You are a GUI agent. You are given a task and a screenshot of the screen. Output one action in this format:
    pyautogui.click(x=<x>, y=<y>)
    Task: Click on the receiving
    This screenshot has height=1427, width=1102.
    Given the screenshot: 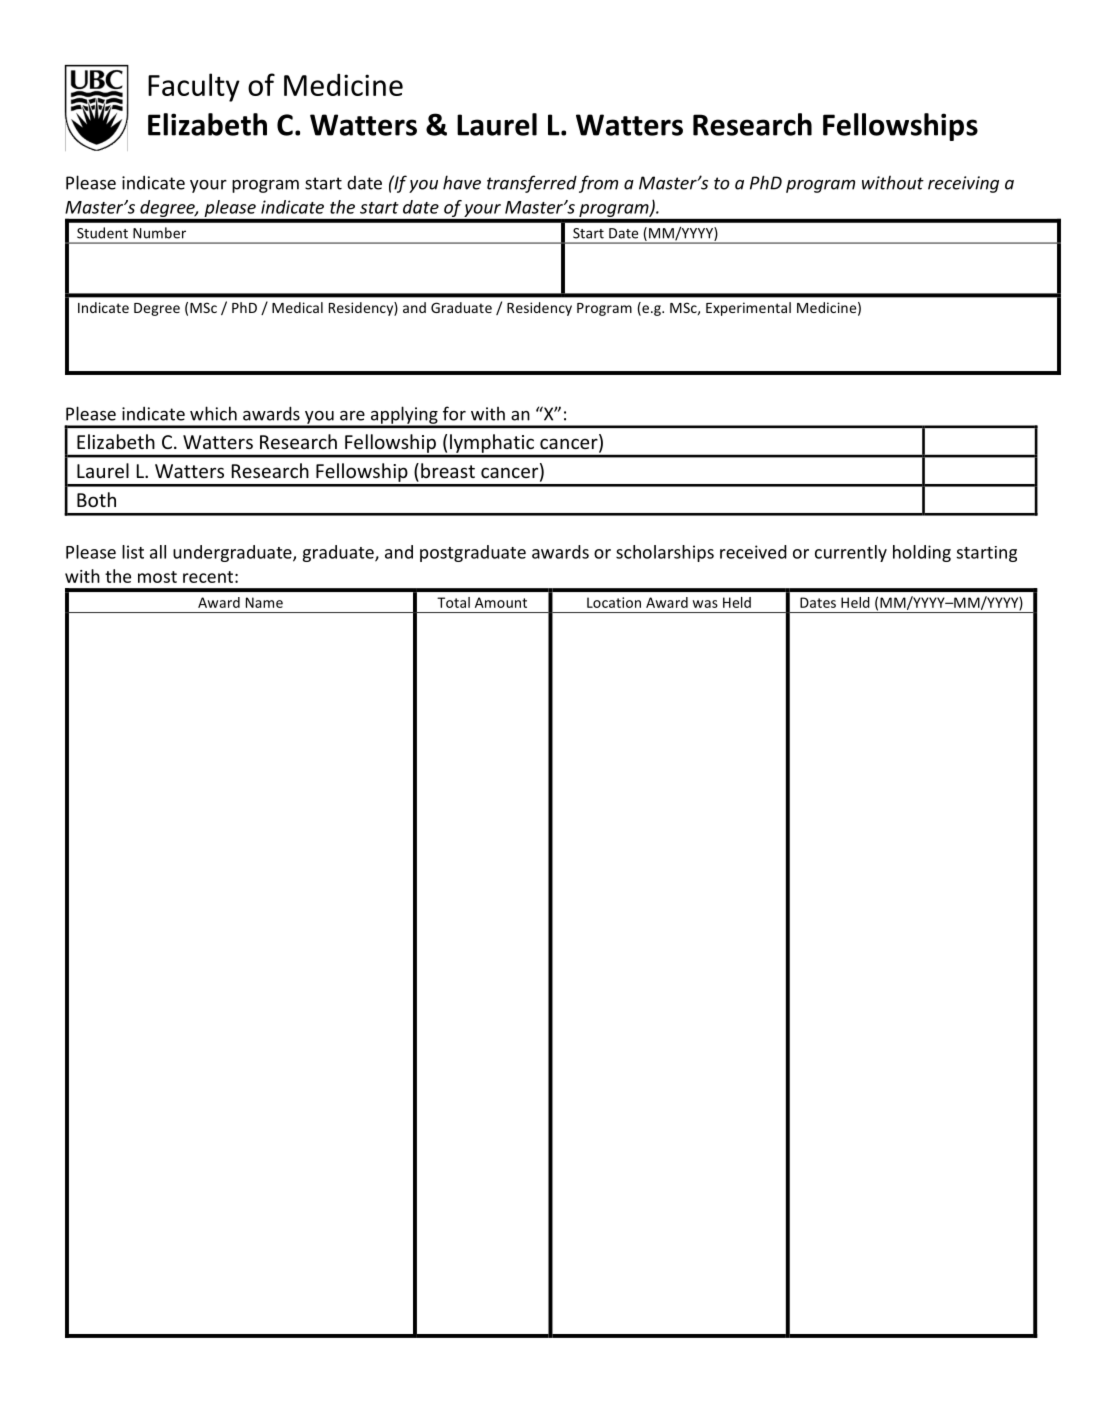 What is the action you would take?
    pyautogui.click(x=963, y=184)
